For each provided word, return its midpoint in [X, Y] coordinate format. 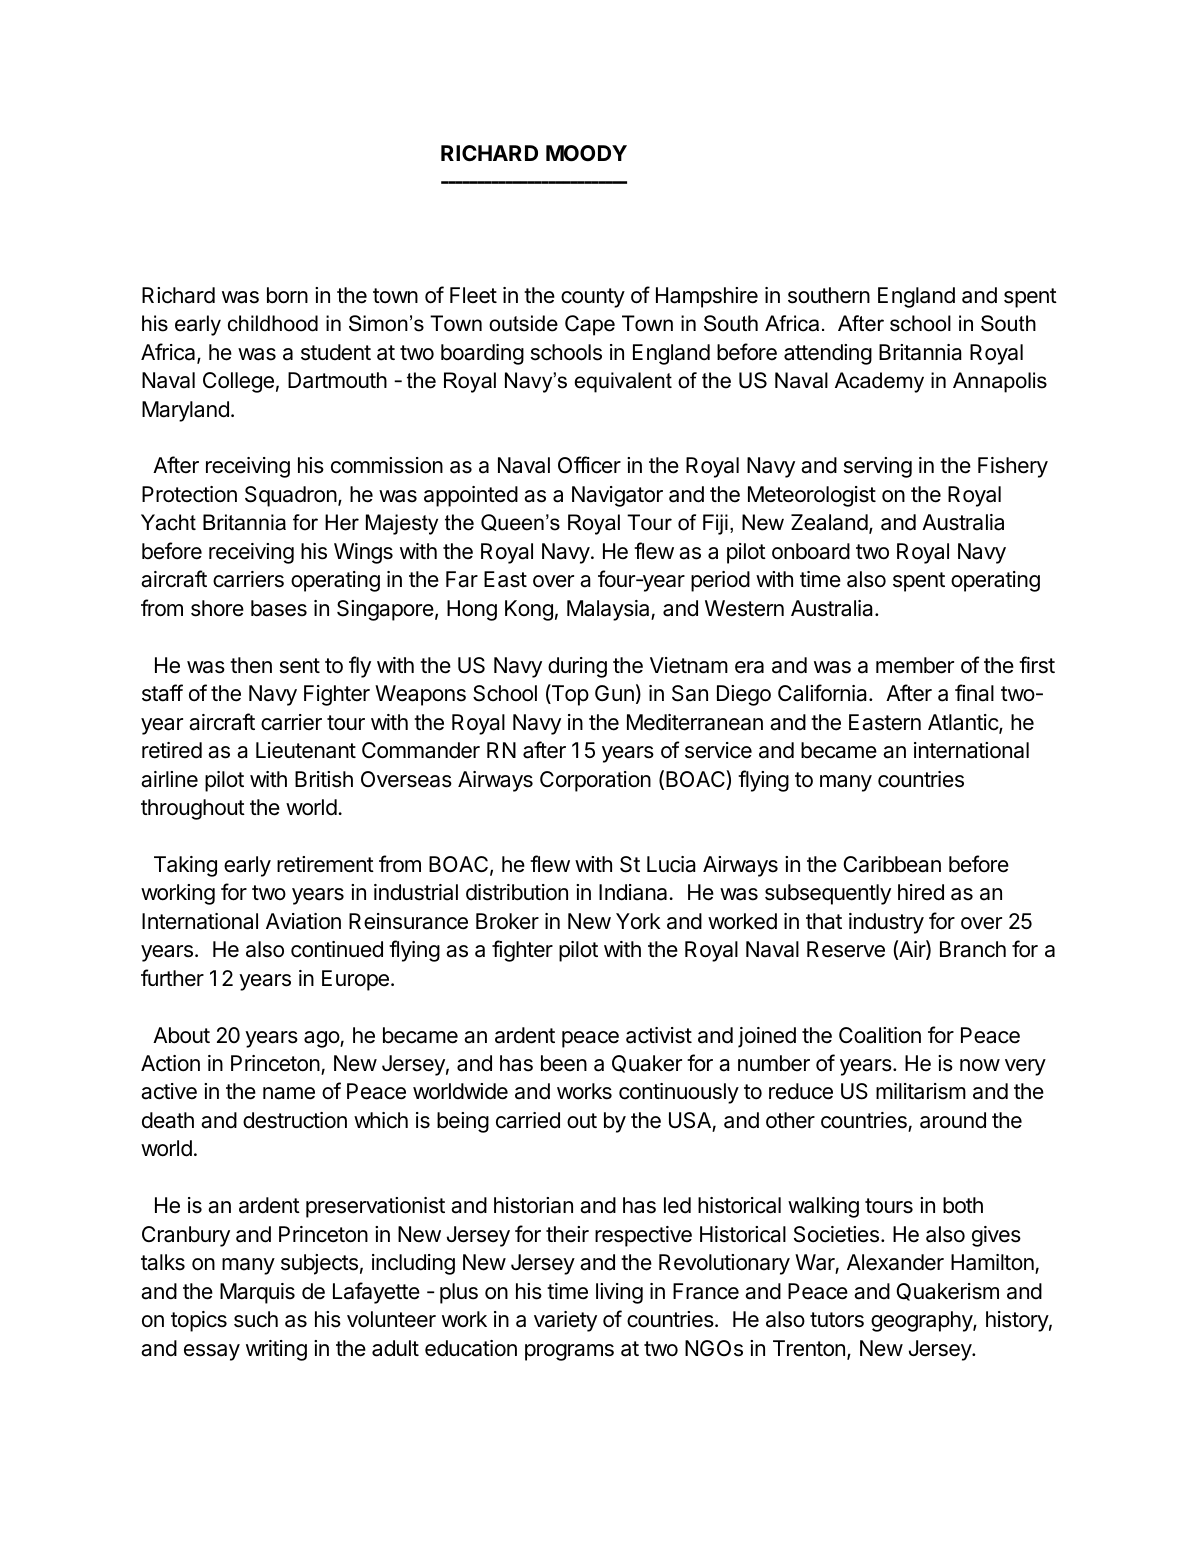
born [287, 295]
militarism [921, 1091]
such [256, 1319]
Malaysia [609, 610]
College [238, 382]
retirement [325, 864]
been [564, 1063]
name [289, 1093]
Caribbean [892, 864]
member [915, 665]
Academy [879, 382]
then [251, 665]
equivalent [623, 382]
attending [828, 354]
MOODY [586, 153]
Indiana [634, 892]
